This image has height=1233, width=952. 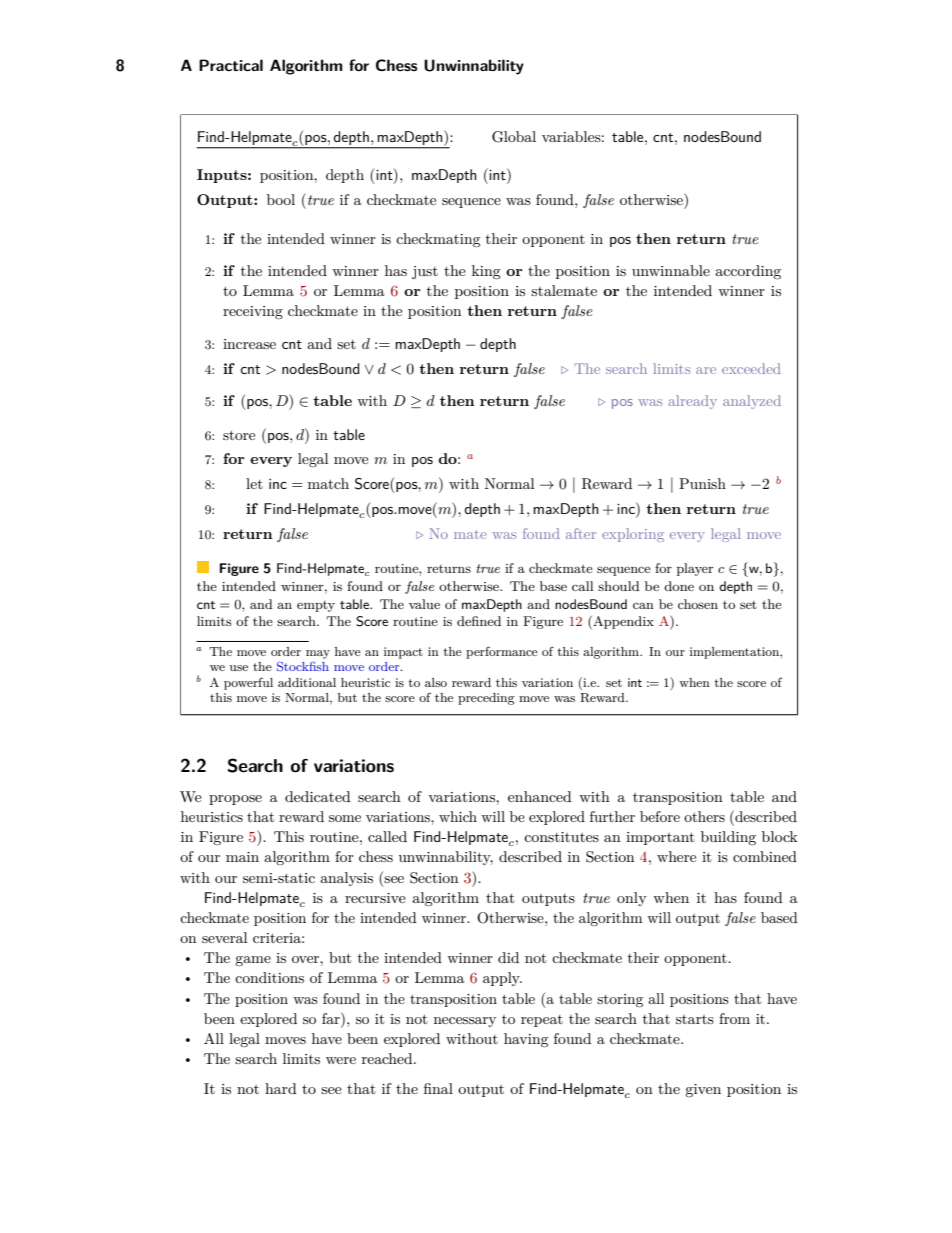 I want to click on hard, so click(x=281, y=1088).
